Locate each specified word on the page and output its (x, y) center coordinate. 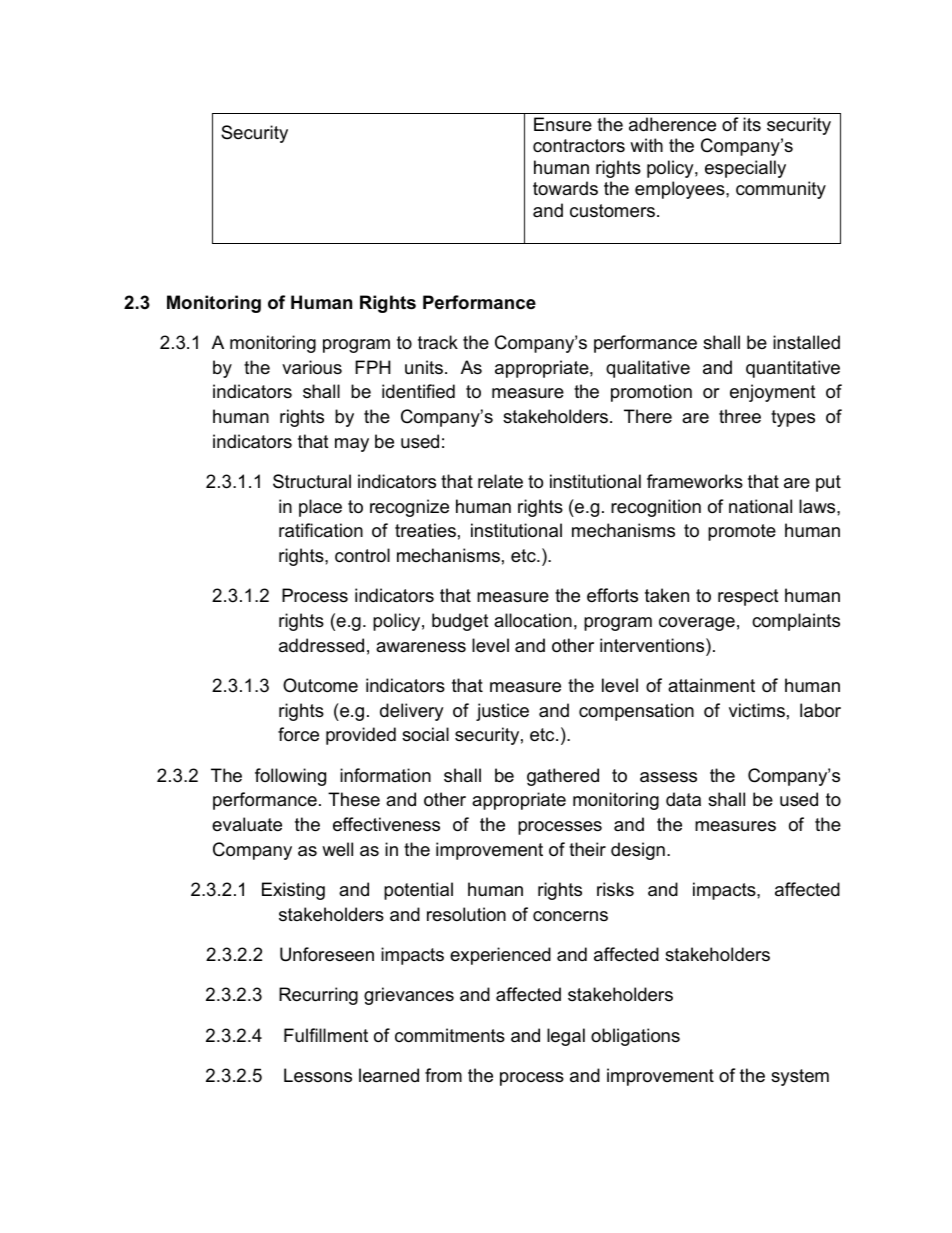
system (800, 1077)
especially (745, 169)
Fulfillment (326, 1035)
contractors (579, 146)
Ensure (563, 124)
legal (566, 1037)
